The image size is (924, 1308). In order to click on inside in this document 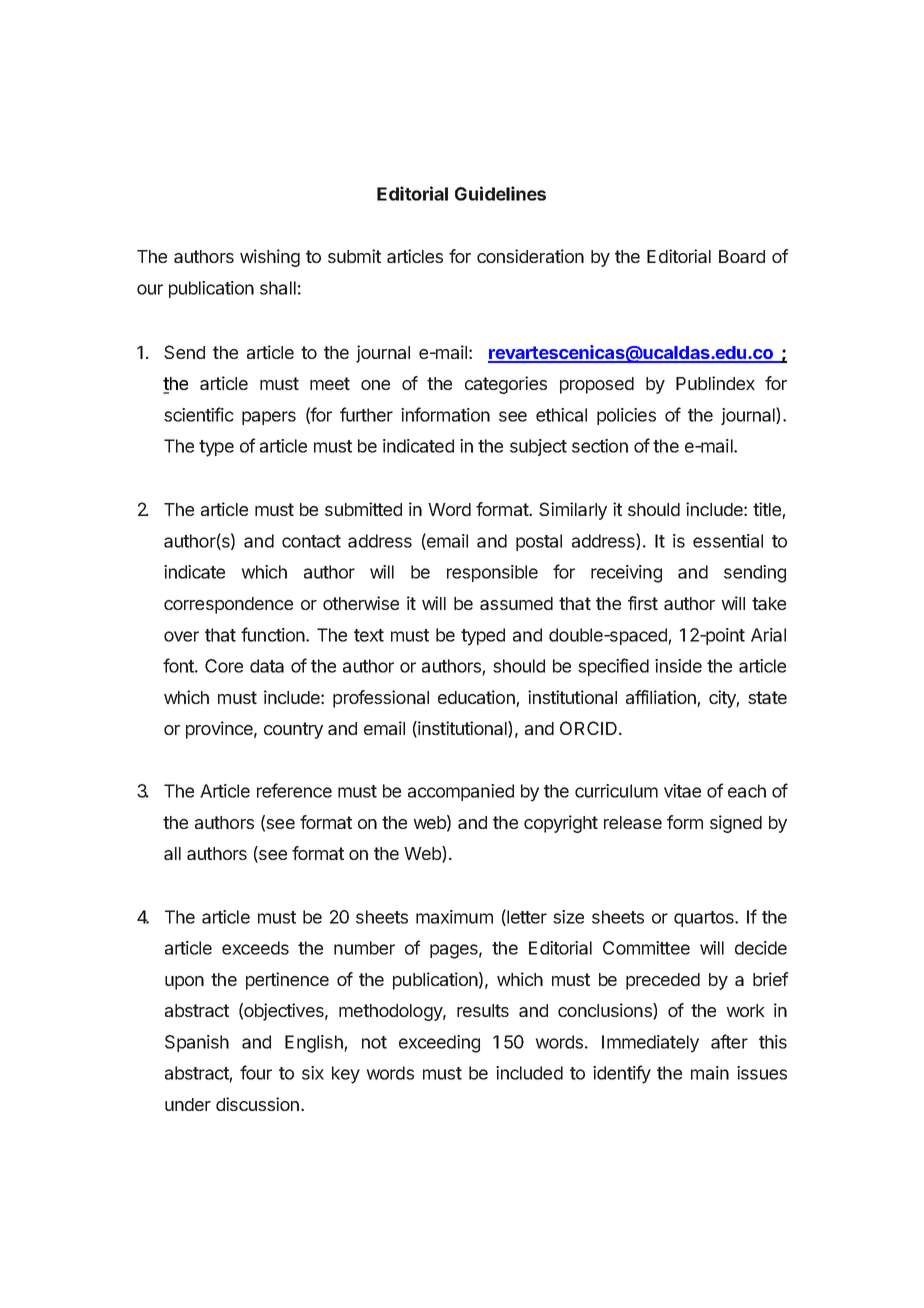, I will do `click(678, 666)`.
